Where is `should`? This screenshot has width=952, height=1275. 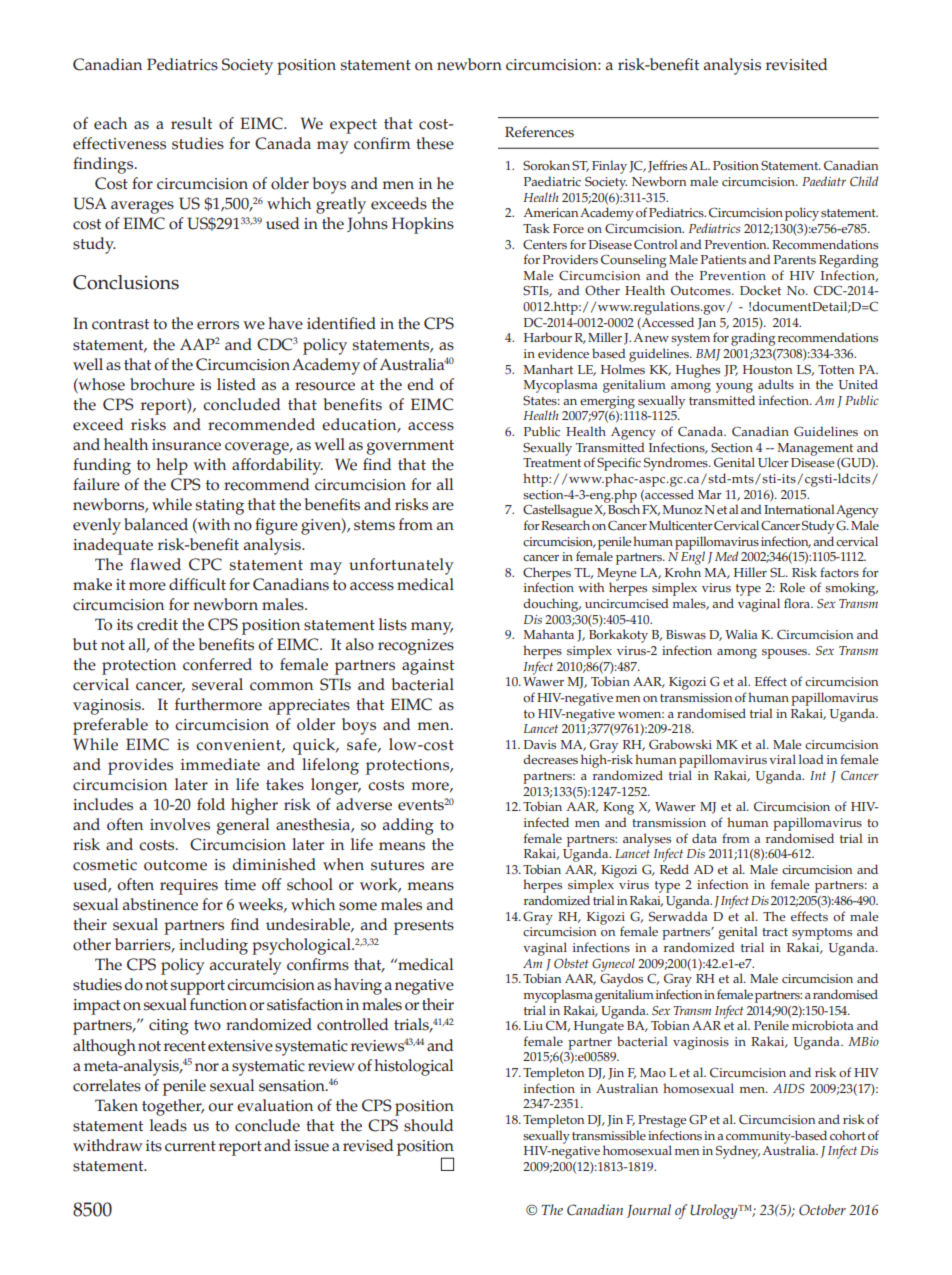 should is located at coordinates (429, 1125).
